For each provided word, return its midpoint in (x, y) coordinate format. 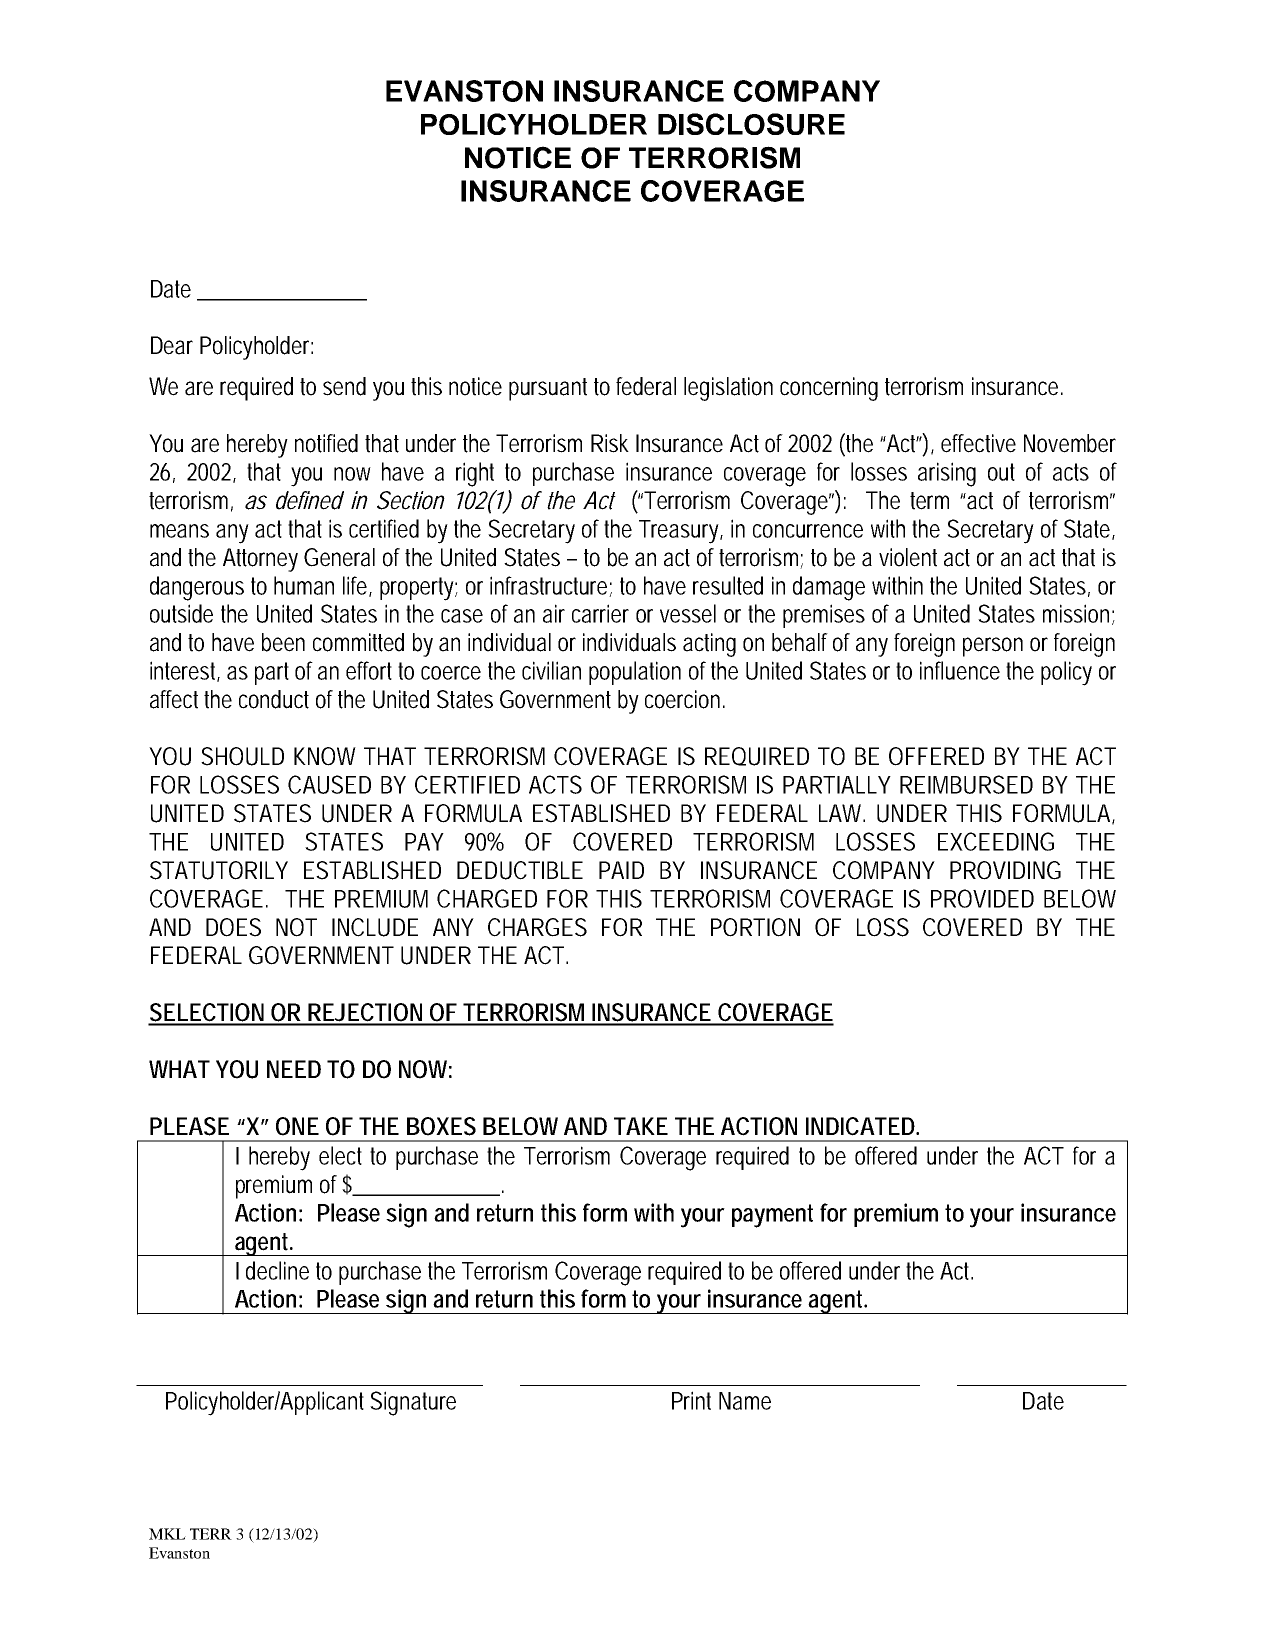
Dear (172, 345)
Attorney (260, 560)
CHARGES (537, 927)
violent (908, 557)
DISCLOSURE (751, 124)
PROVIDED (982, 898)
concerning (829, 389)
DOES (233, 927)
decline (277, 1270)
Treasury (681, 532)
